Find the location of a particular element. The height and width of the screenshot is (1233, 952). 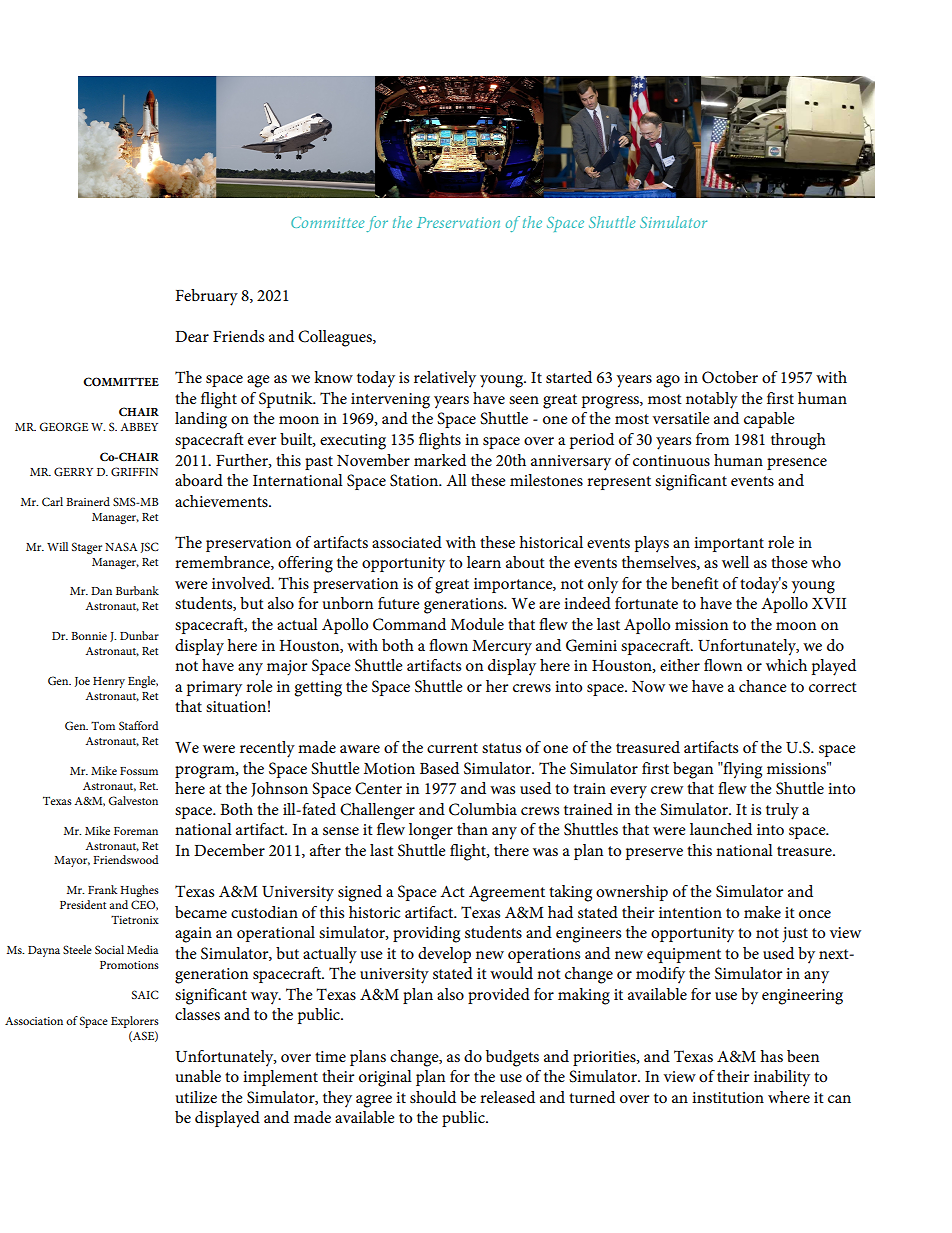

unable is located at coordinates (198, 1076).
